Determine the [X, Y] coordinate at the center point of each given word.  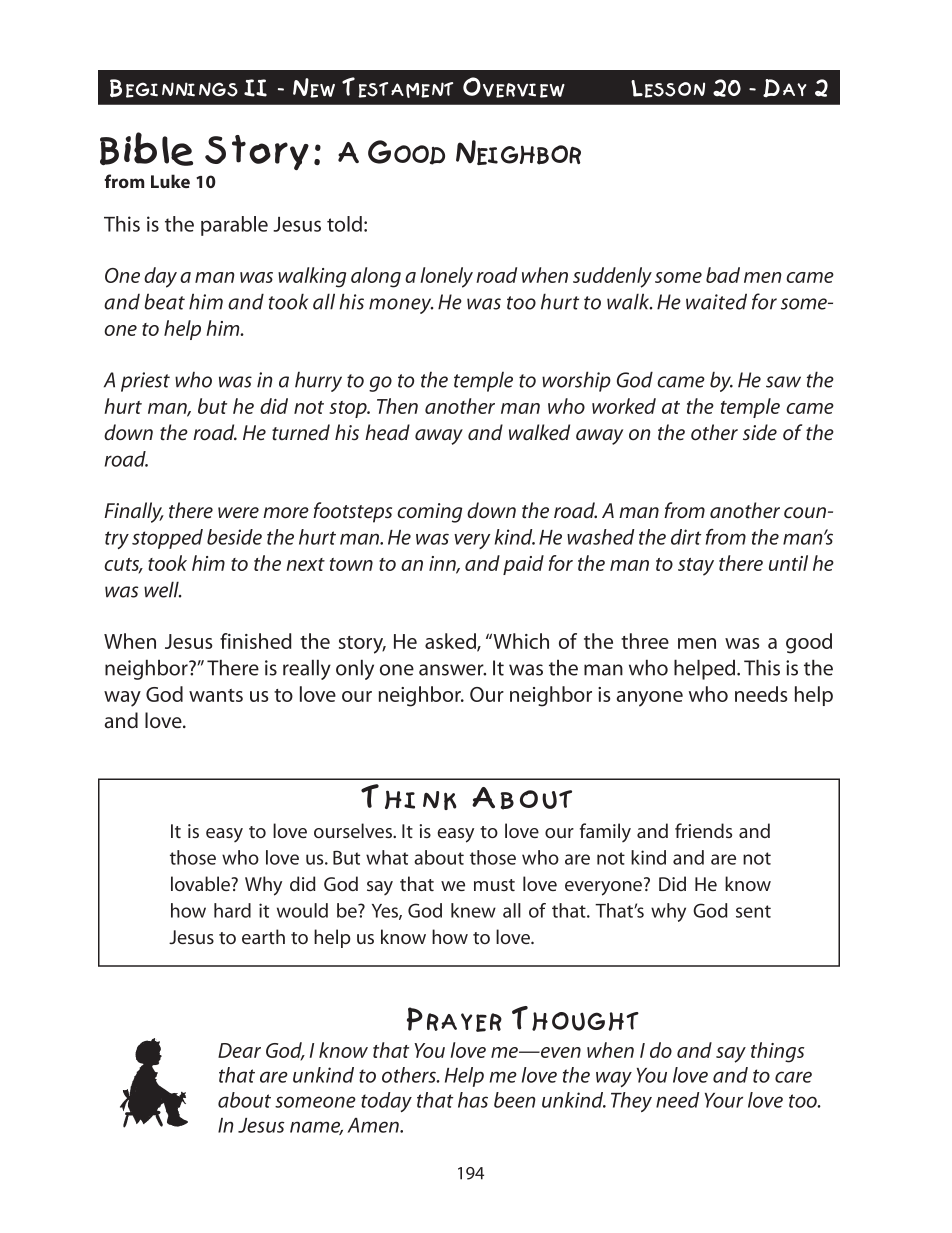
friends [703, 830]
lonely [446, 277]
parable [234, 226]
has [473, 1100]
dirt [686, 537]
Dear [239, 1050]
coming [429, 513]
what [387, 857]
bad [723, 275]
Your [724, 1100]
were [238, 512]
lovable [201, 883]
